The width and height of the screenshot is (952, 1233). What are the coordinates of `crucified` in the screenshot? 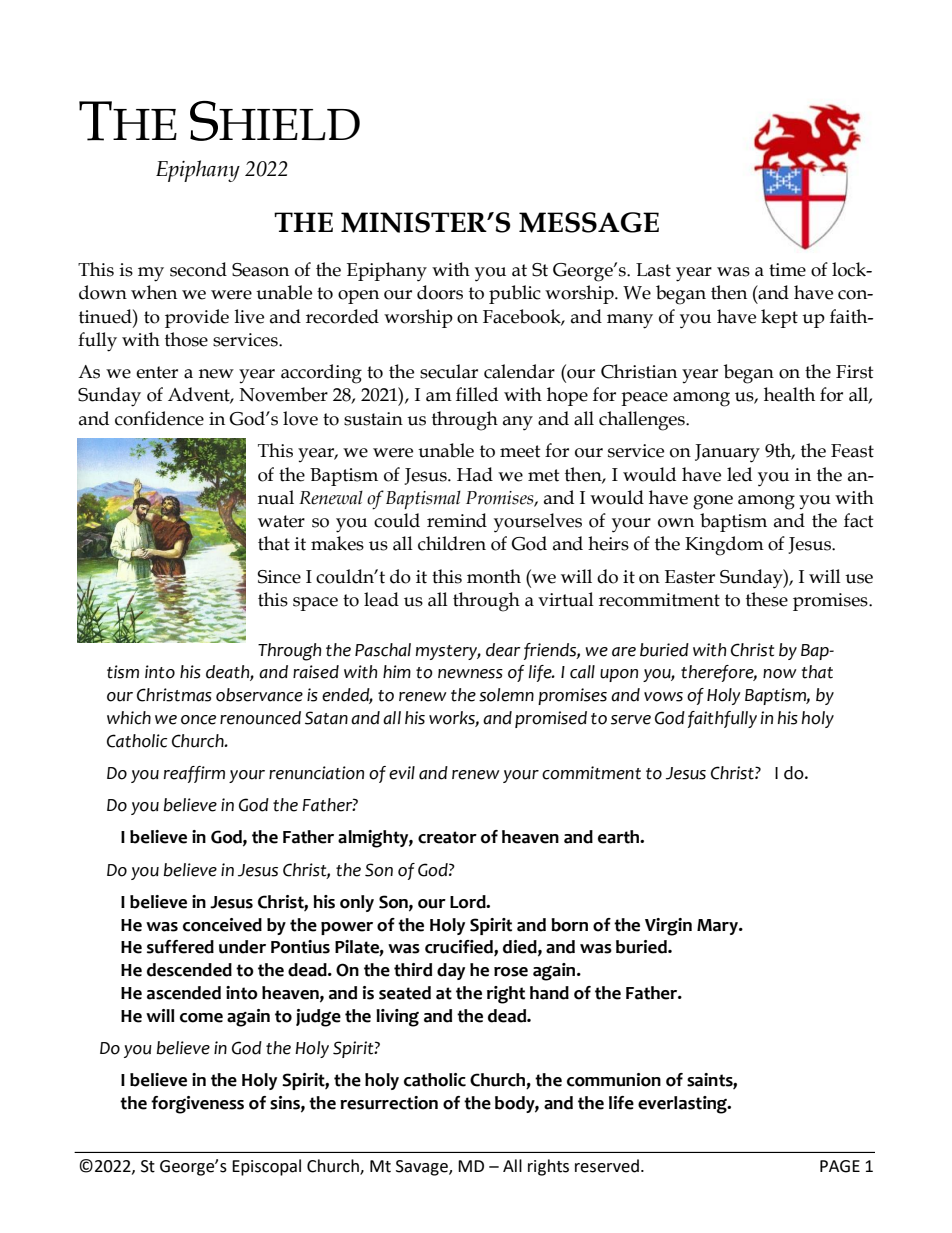 It's located at (460, 948).
